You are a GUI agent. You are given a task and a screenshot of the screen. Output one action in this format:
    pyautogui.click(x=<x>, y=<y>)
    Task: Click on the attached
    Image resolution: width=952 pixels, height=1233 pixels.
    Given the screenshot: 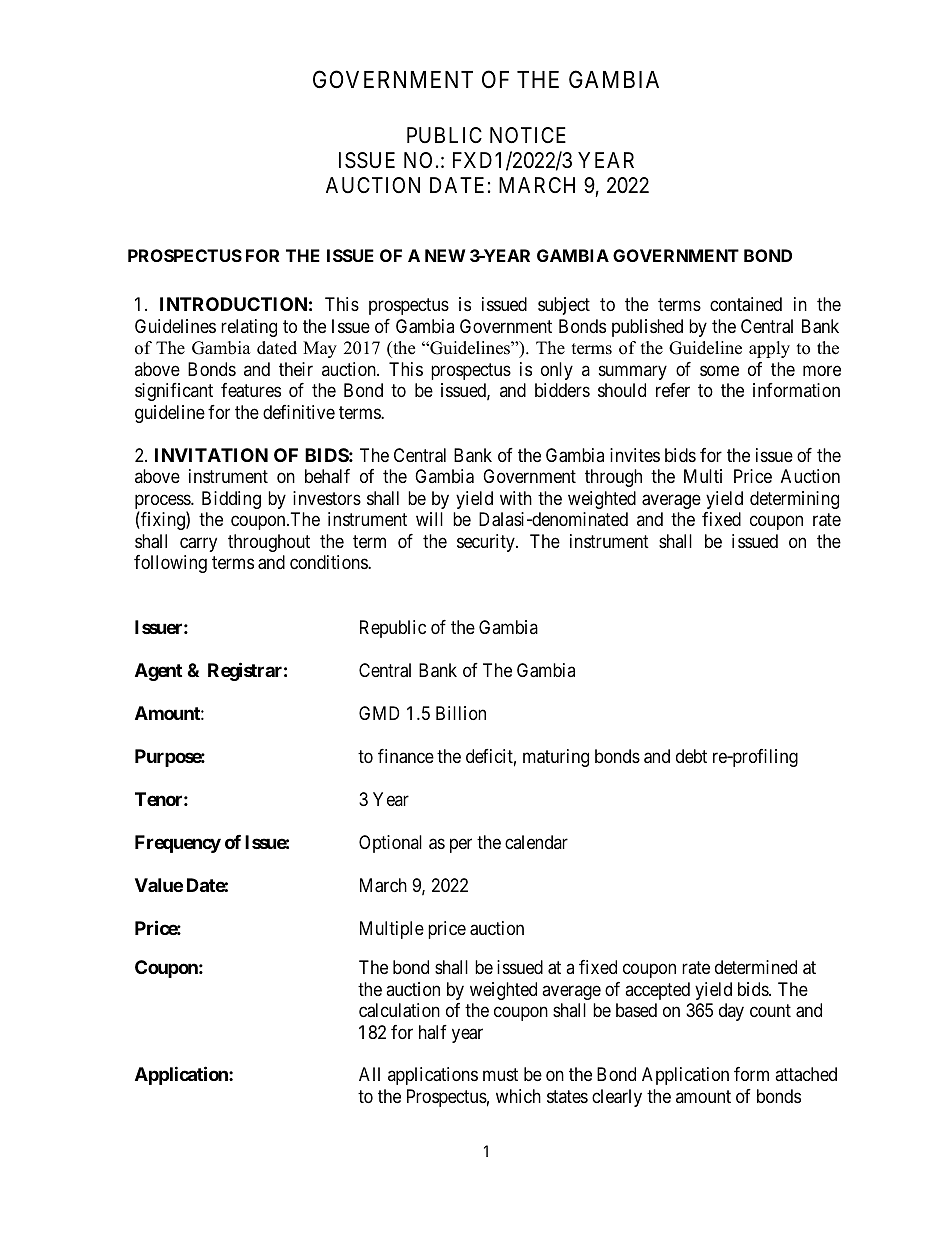 What is the action you would take?
    pyautogui.click(x=806, y=1074)
